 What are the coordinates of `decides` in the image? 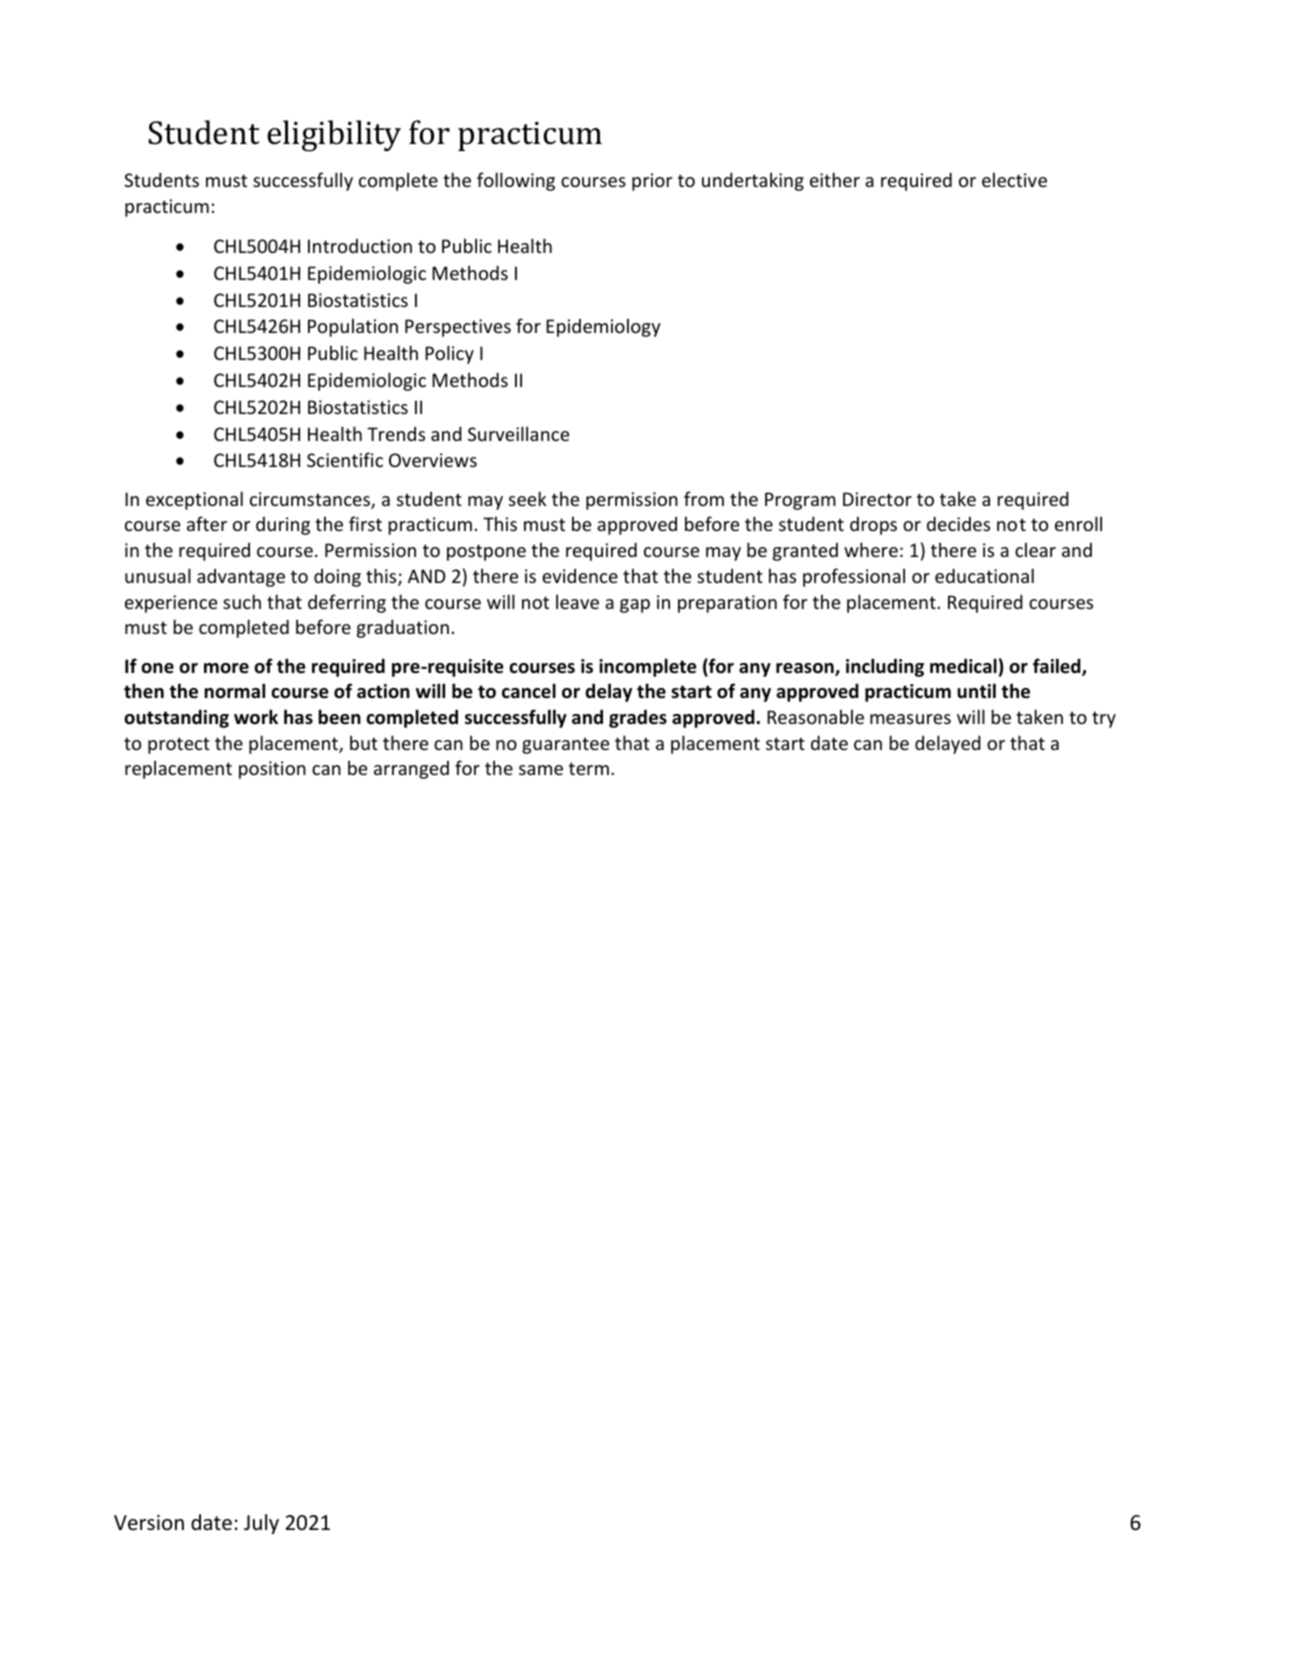 It's located at (958, 523).
